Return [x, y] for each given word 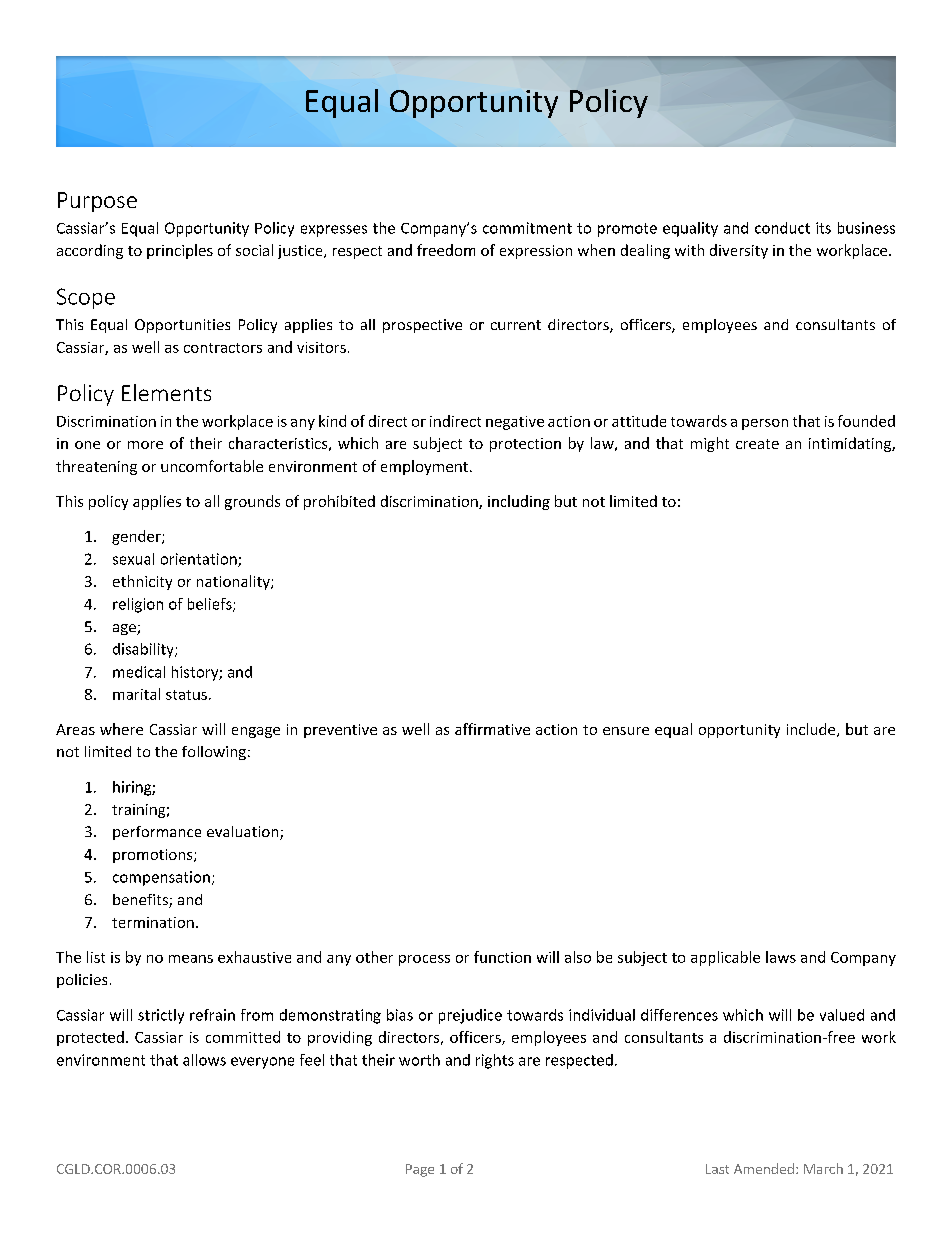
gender [137, 537]
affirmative [492, 729]
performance [157, 833]
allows [204, 1060]
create [757, 444]
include [812, 730]
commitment [527, 228]
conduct [782, 228]
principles [180, 251]
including [519, 502]
